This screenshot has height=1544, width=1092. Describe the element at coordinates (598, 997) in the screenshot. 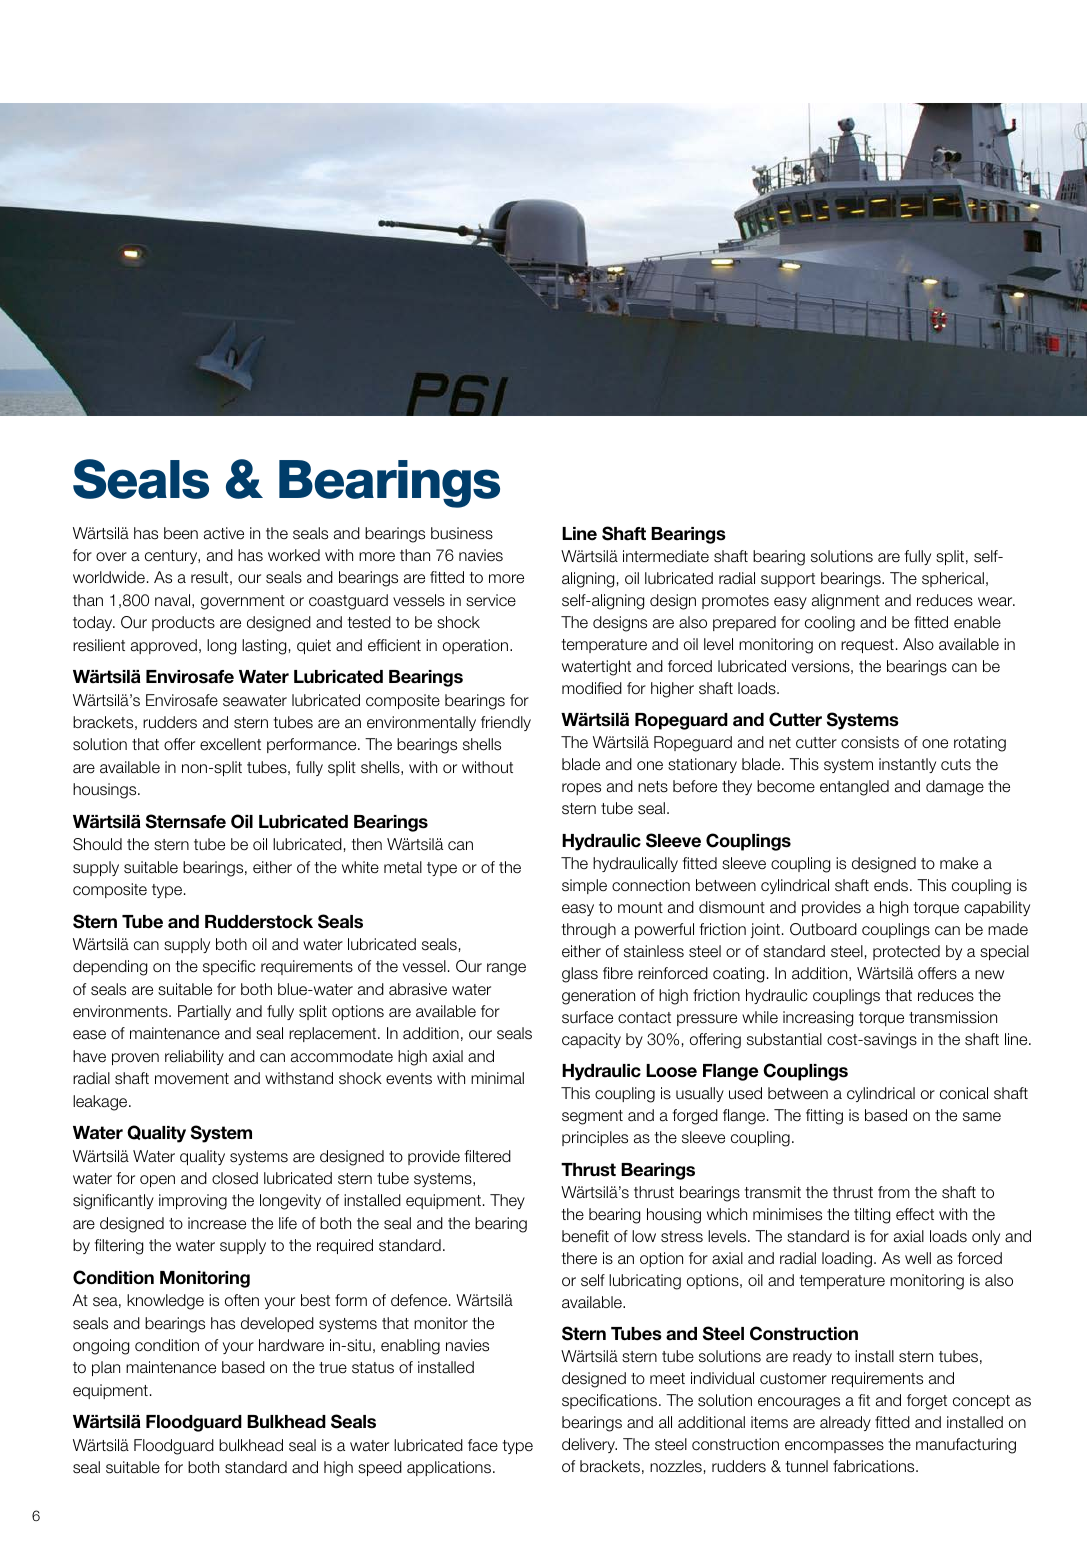

I see `generation` at that location.
